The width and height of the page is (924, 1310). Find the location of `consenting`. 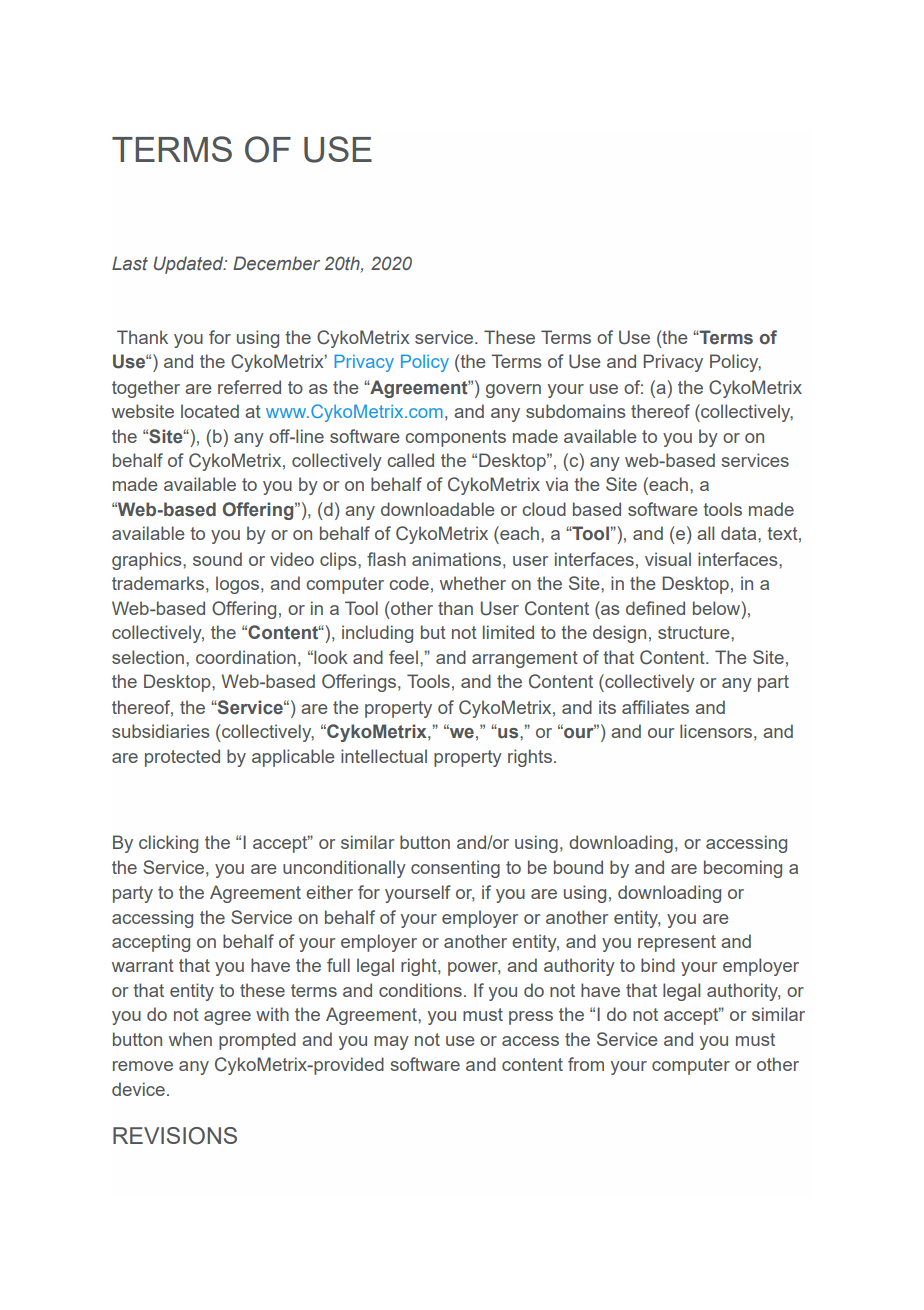

consenting is located at coordinates (455, 869).
